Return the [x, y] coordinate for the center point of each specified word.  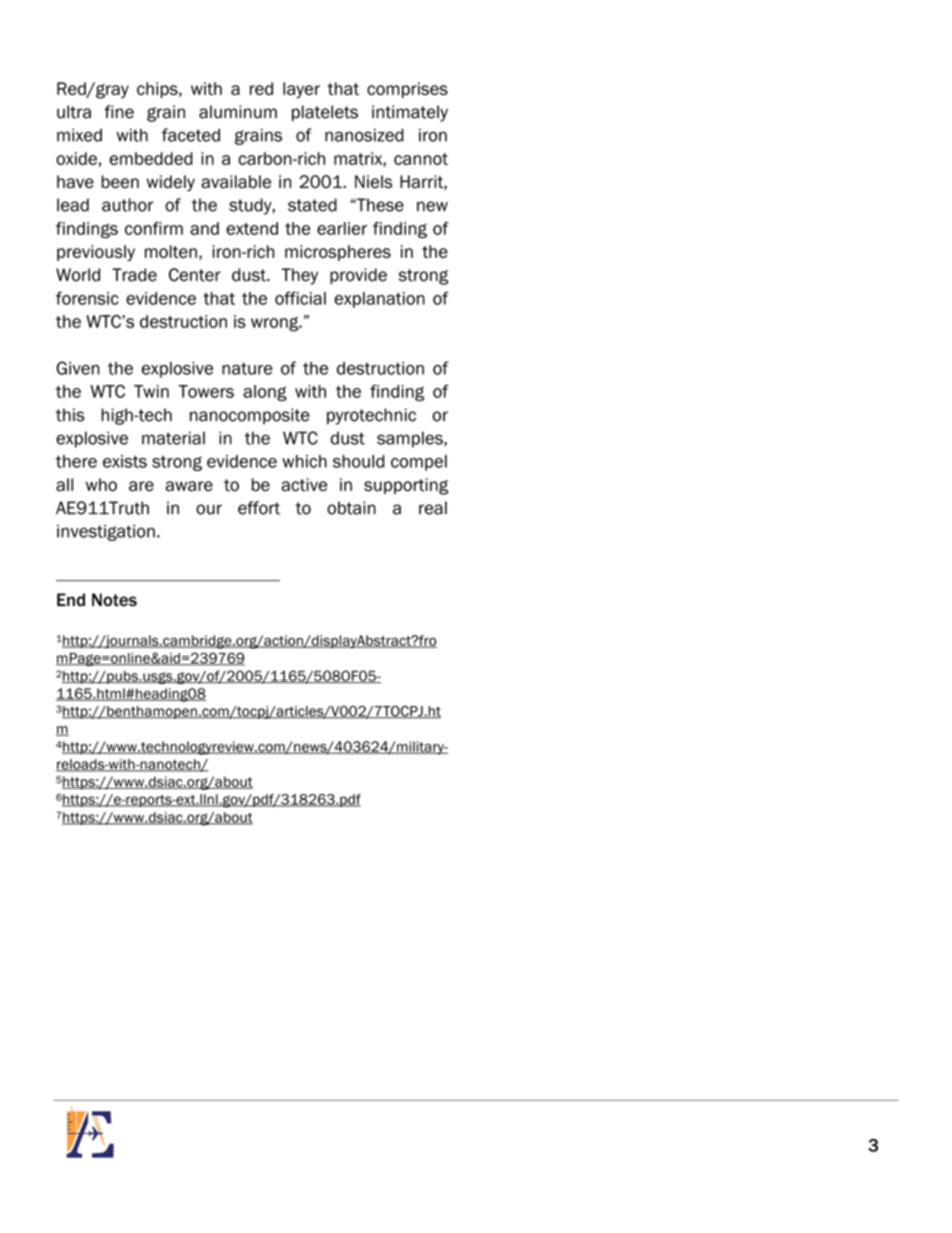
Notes [114, 600]
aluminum [238, 112]
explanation [379, 300]
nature [247, 368]
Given [78, 368]
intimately [410, 113]
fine [119, 112]
